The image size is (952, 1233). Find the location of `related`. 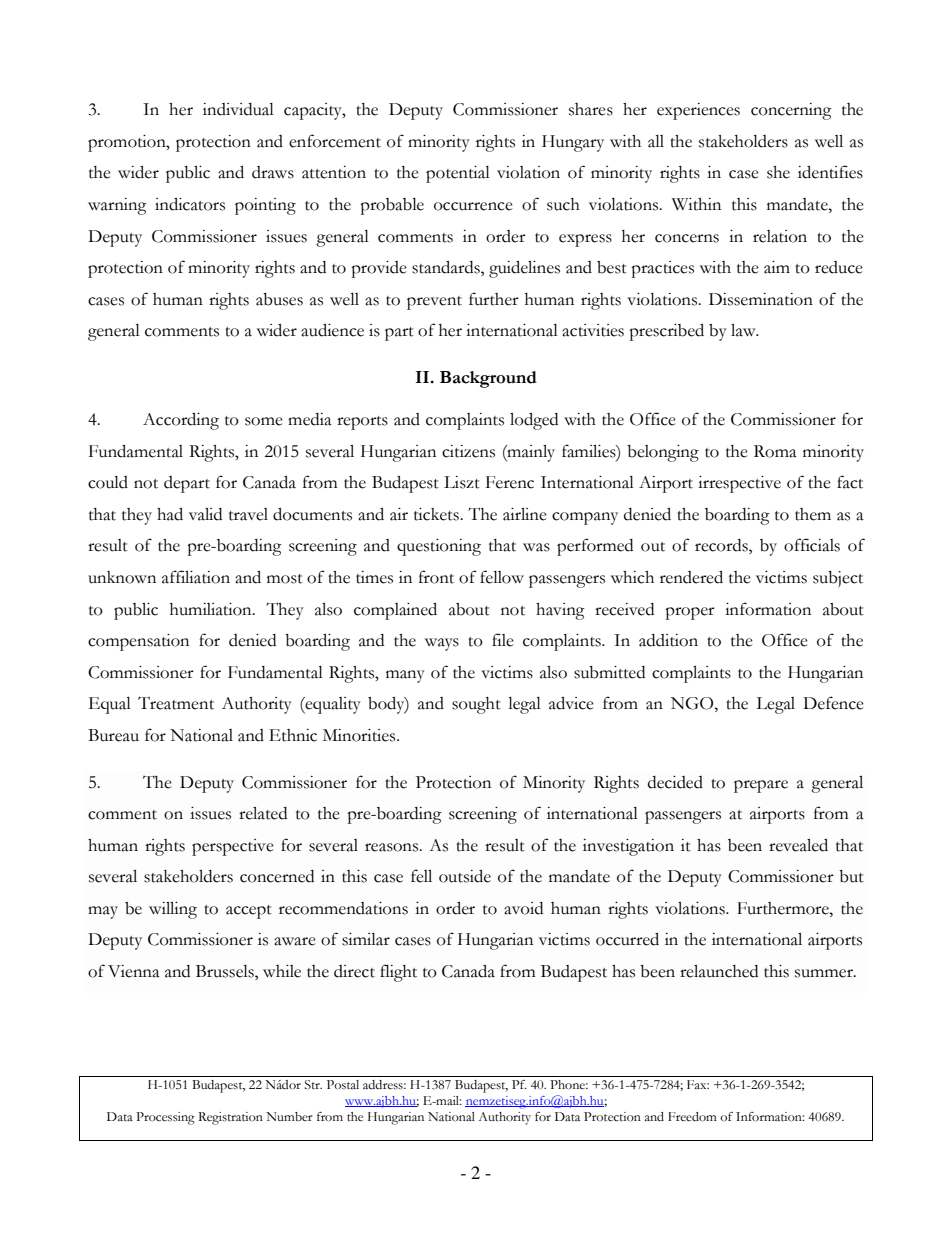

related is located at coordinates (263, 813).
